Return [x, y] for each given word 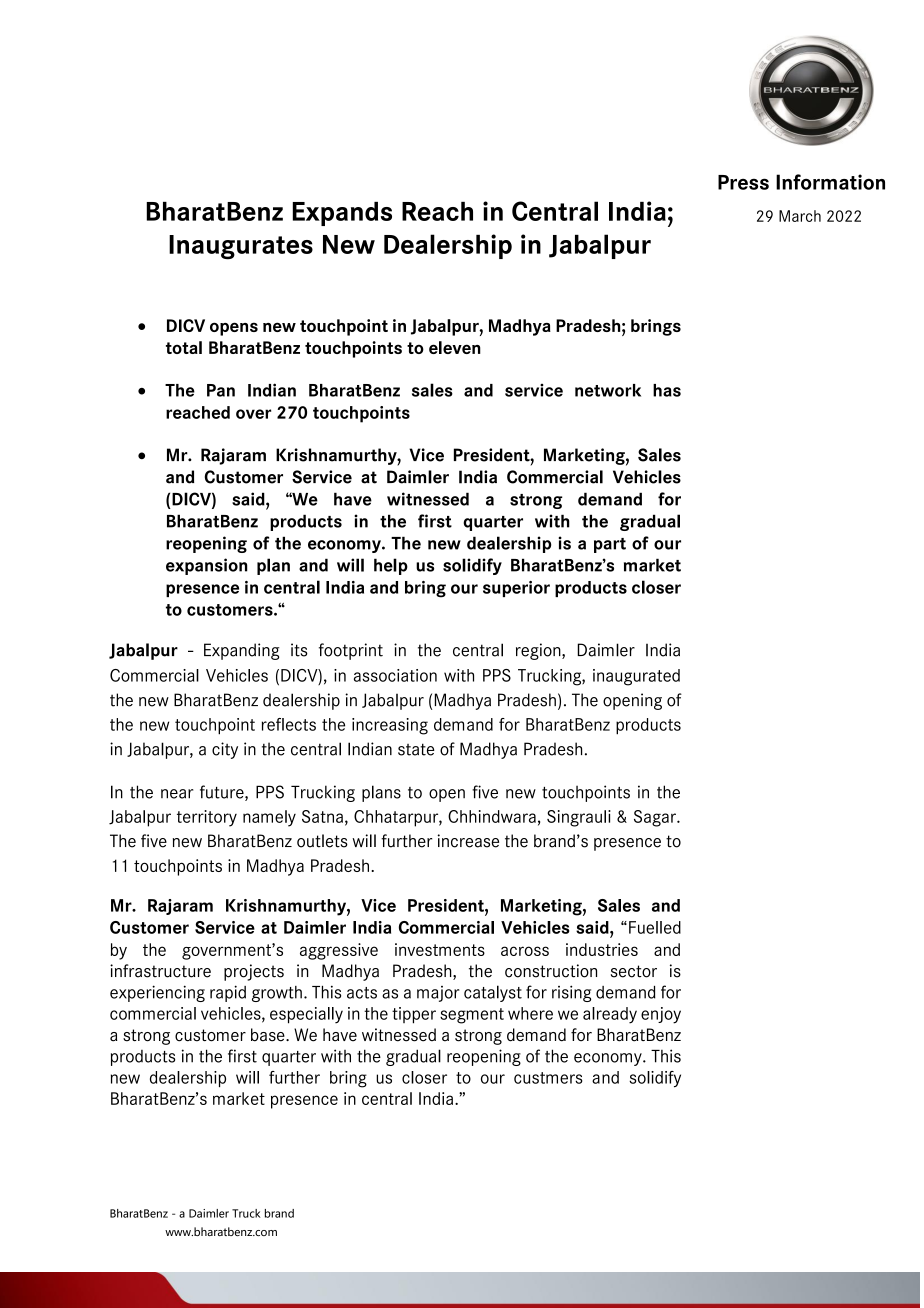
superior [516, 589]
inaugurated [636, 677]
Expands [342, 214]
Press [743, 182]
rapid [228, 993]
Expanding [242, 651]
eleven [455, 347]
